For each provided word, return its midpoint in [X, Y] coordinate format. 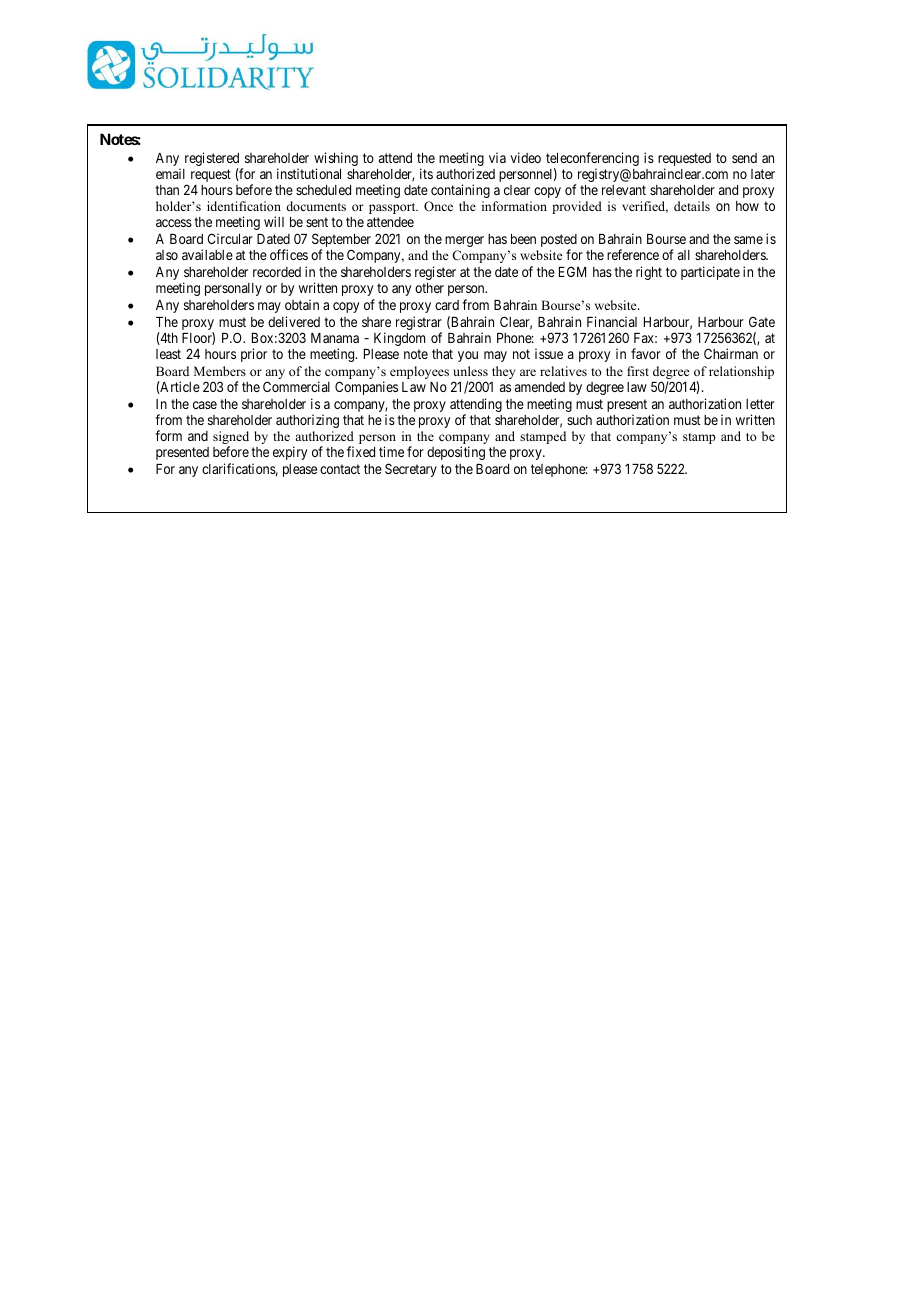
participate [710, 273]
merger [464, 241]
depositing [456, 453]
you [468, 356]
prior [254, 355]
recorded [277, 272]
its [426, 173]
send [744, 158]
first [638, 371]
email [170, 173]
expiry [290, 453]
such [579, 420]
